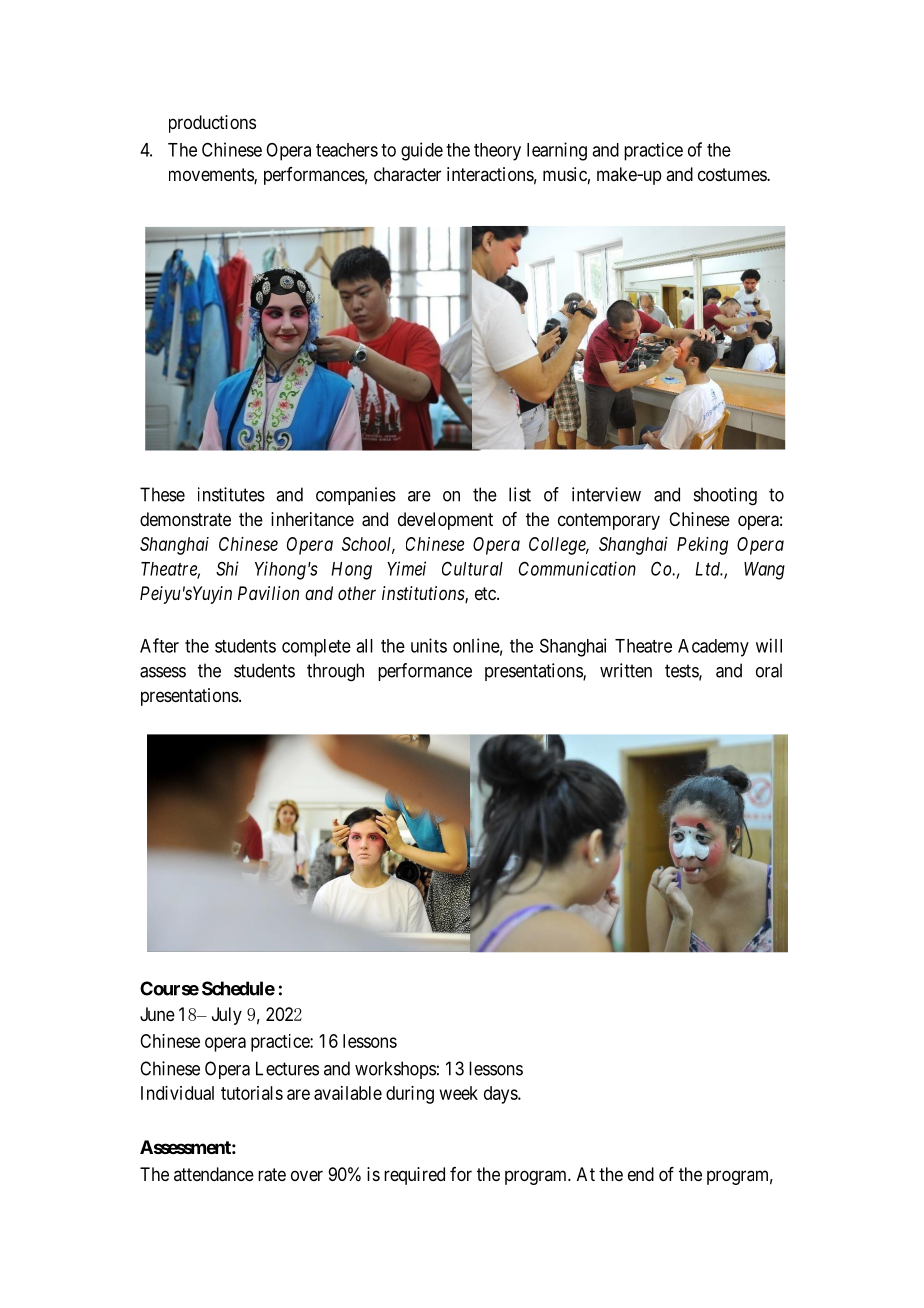  What do you see at coordinates (725, 496) in the screenshot?
I see `shooting` at bounding box center [725, 496].
